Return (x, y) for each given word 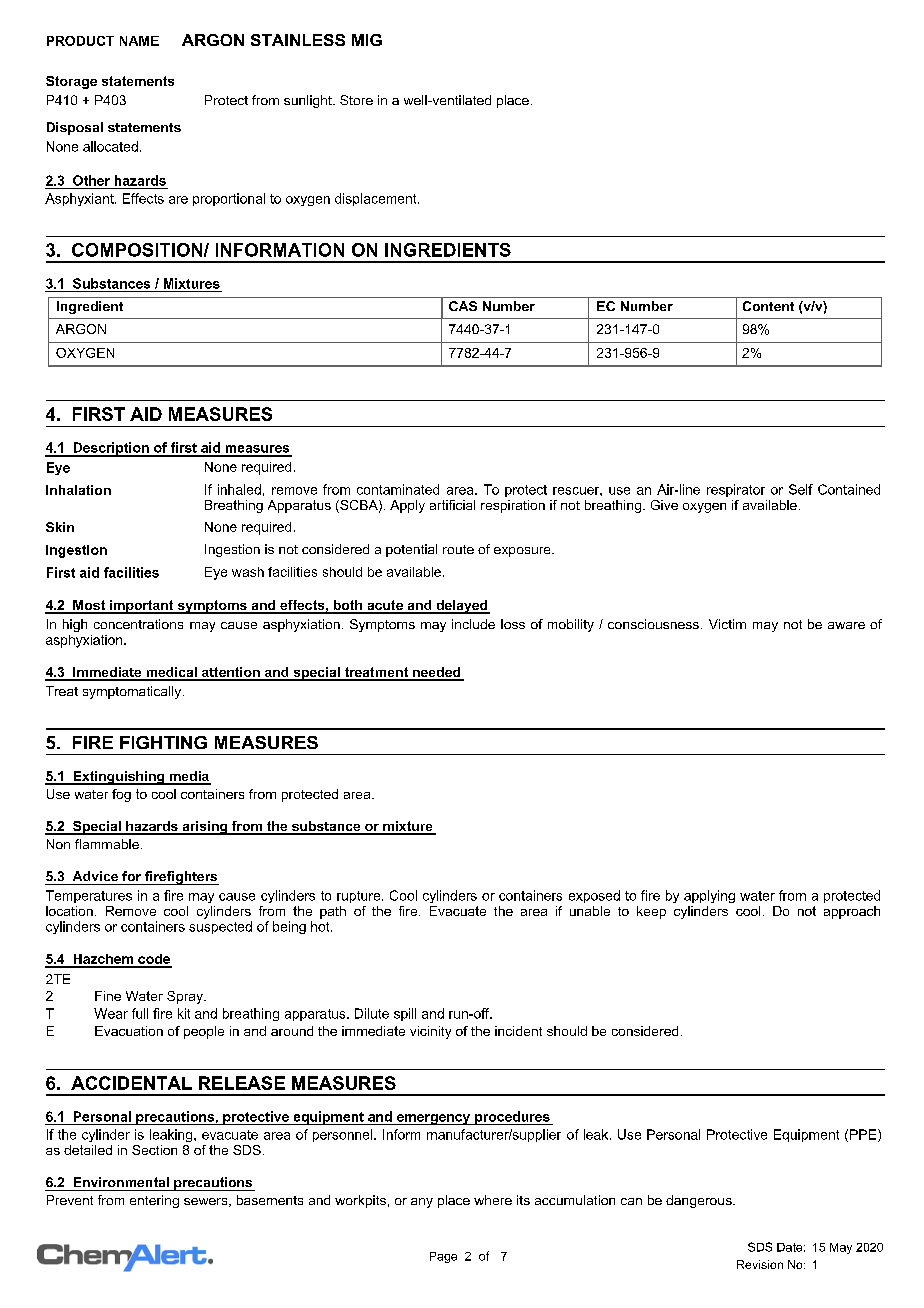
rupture (360, 897)
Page (443, 1257)
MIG (367, 40)
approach (852, 912)
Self (801, 489)
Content (768, 306)
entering (154, 1201)
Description (111, 449)
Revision (760, 1264)
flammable (107, 844)
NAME (139, 41)
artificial (452, 505)
